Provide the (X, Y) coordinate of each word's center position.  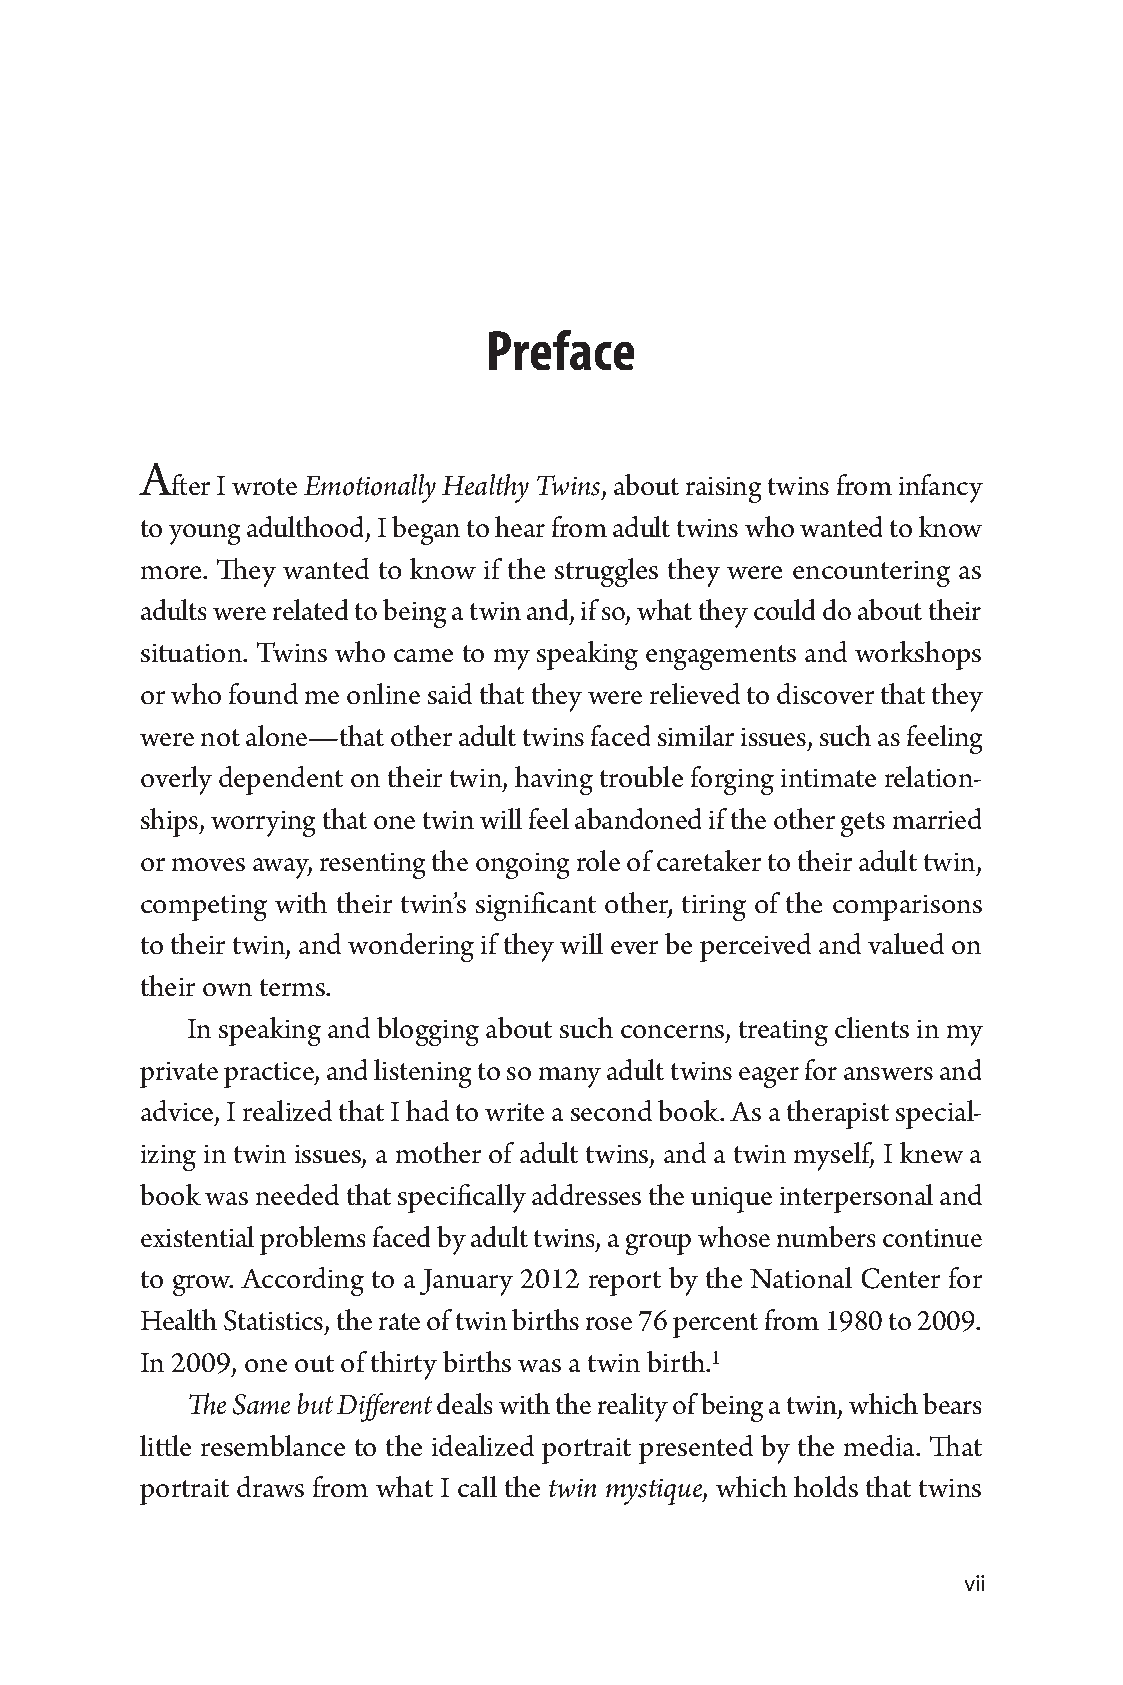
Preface (561, 350)
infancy (941, 488)
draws (270, 1486)
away (282, 868)
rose (609, 1323)
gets (863, 824)
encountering (871, 574)
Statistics (275, 1322)
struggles (606, 572)
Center (901, 1278)
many (570, 1077)
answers (888, 1073)
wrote (264, 486)
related (310, 609)
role (598, 860)
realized (287, 1110)
